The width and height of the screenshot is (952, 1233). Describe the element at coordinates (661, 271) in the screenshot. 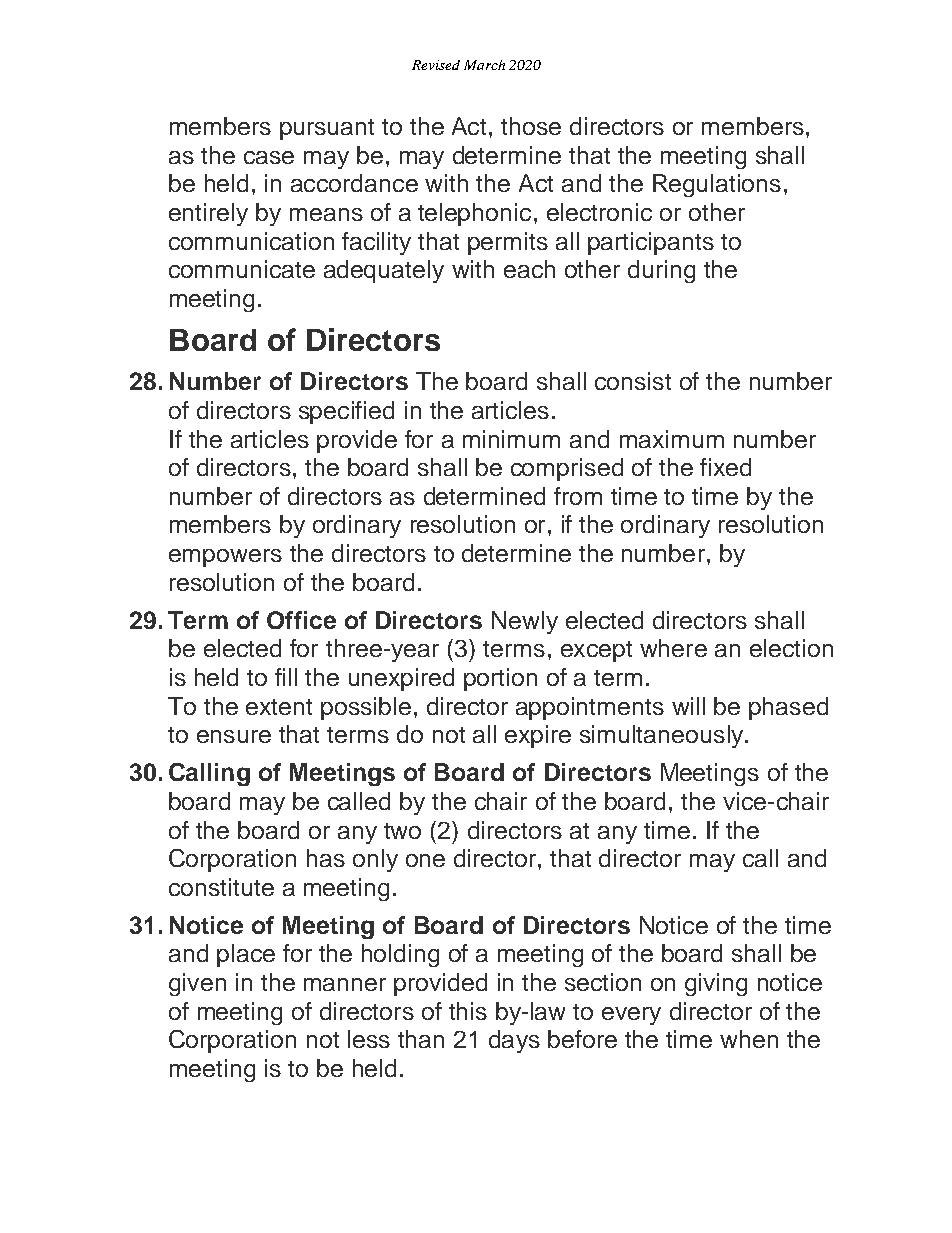

I see `during` at that location.
